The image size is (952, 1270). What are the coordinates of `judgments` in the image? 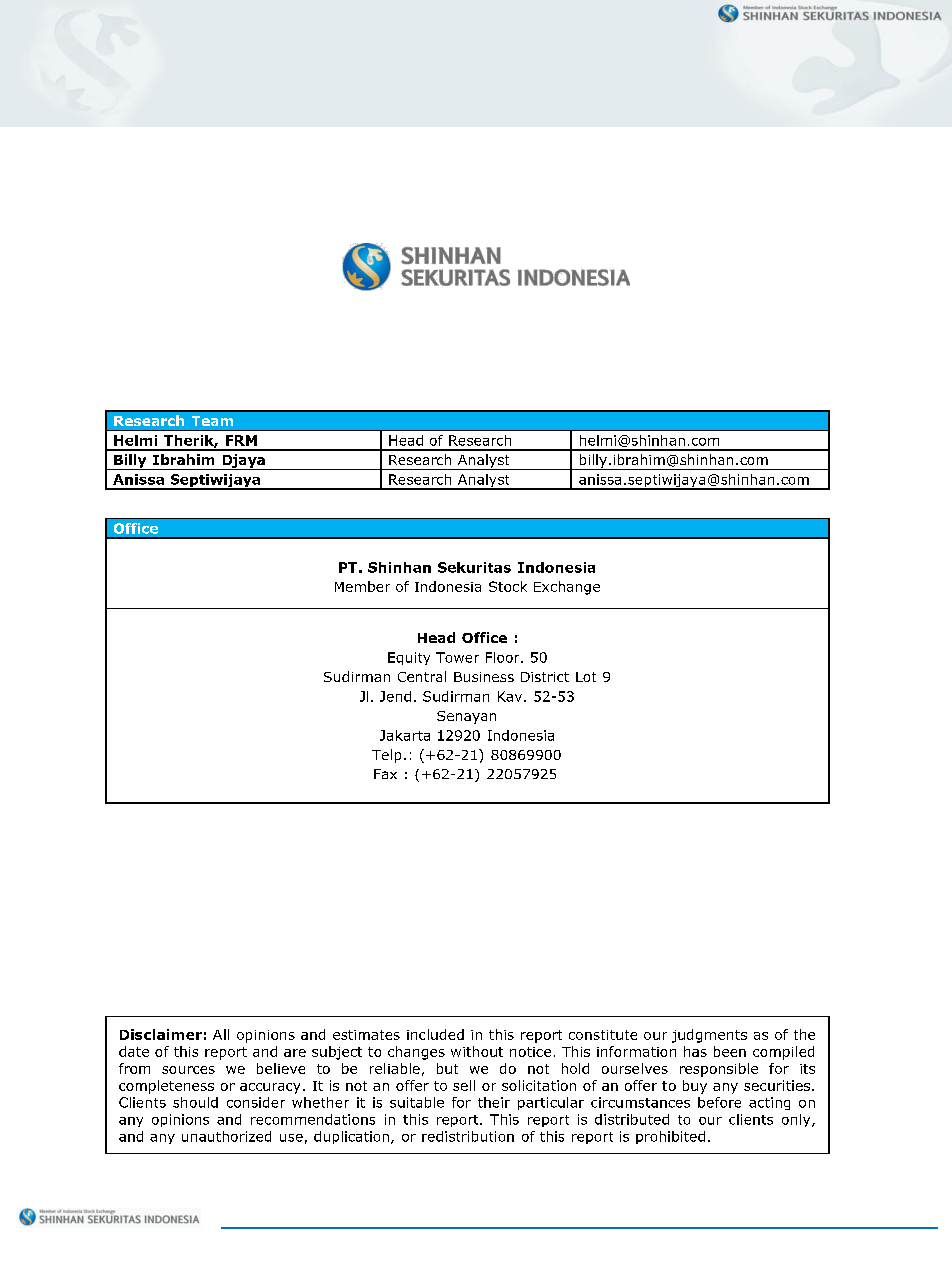 It's located at (709, 1036).
